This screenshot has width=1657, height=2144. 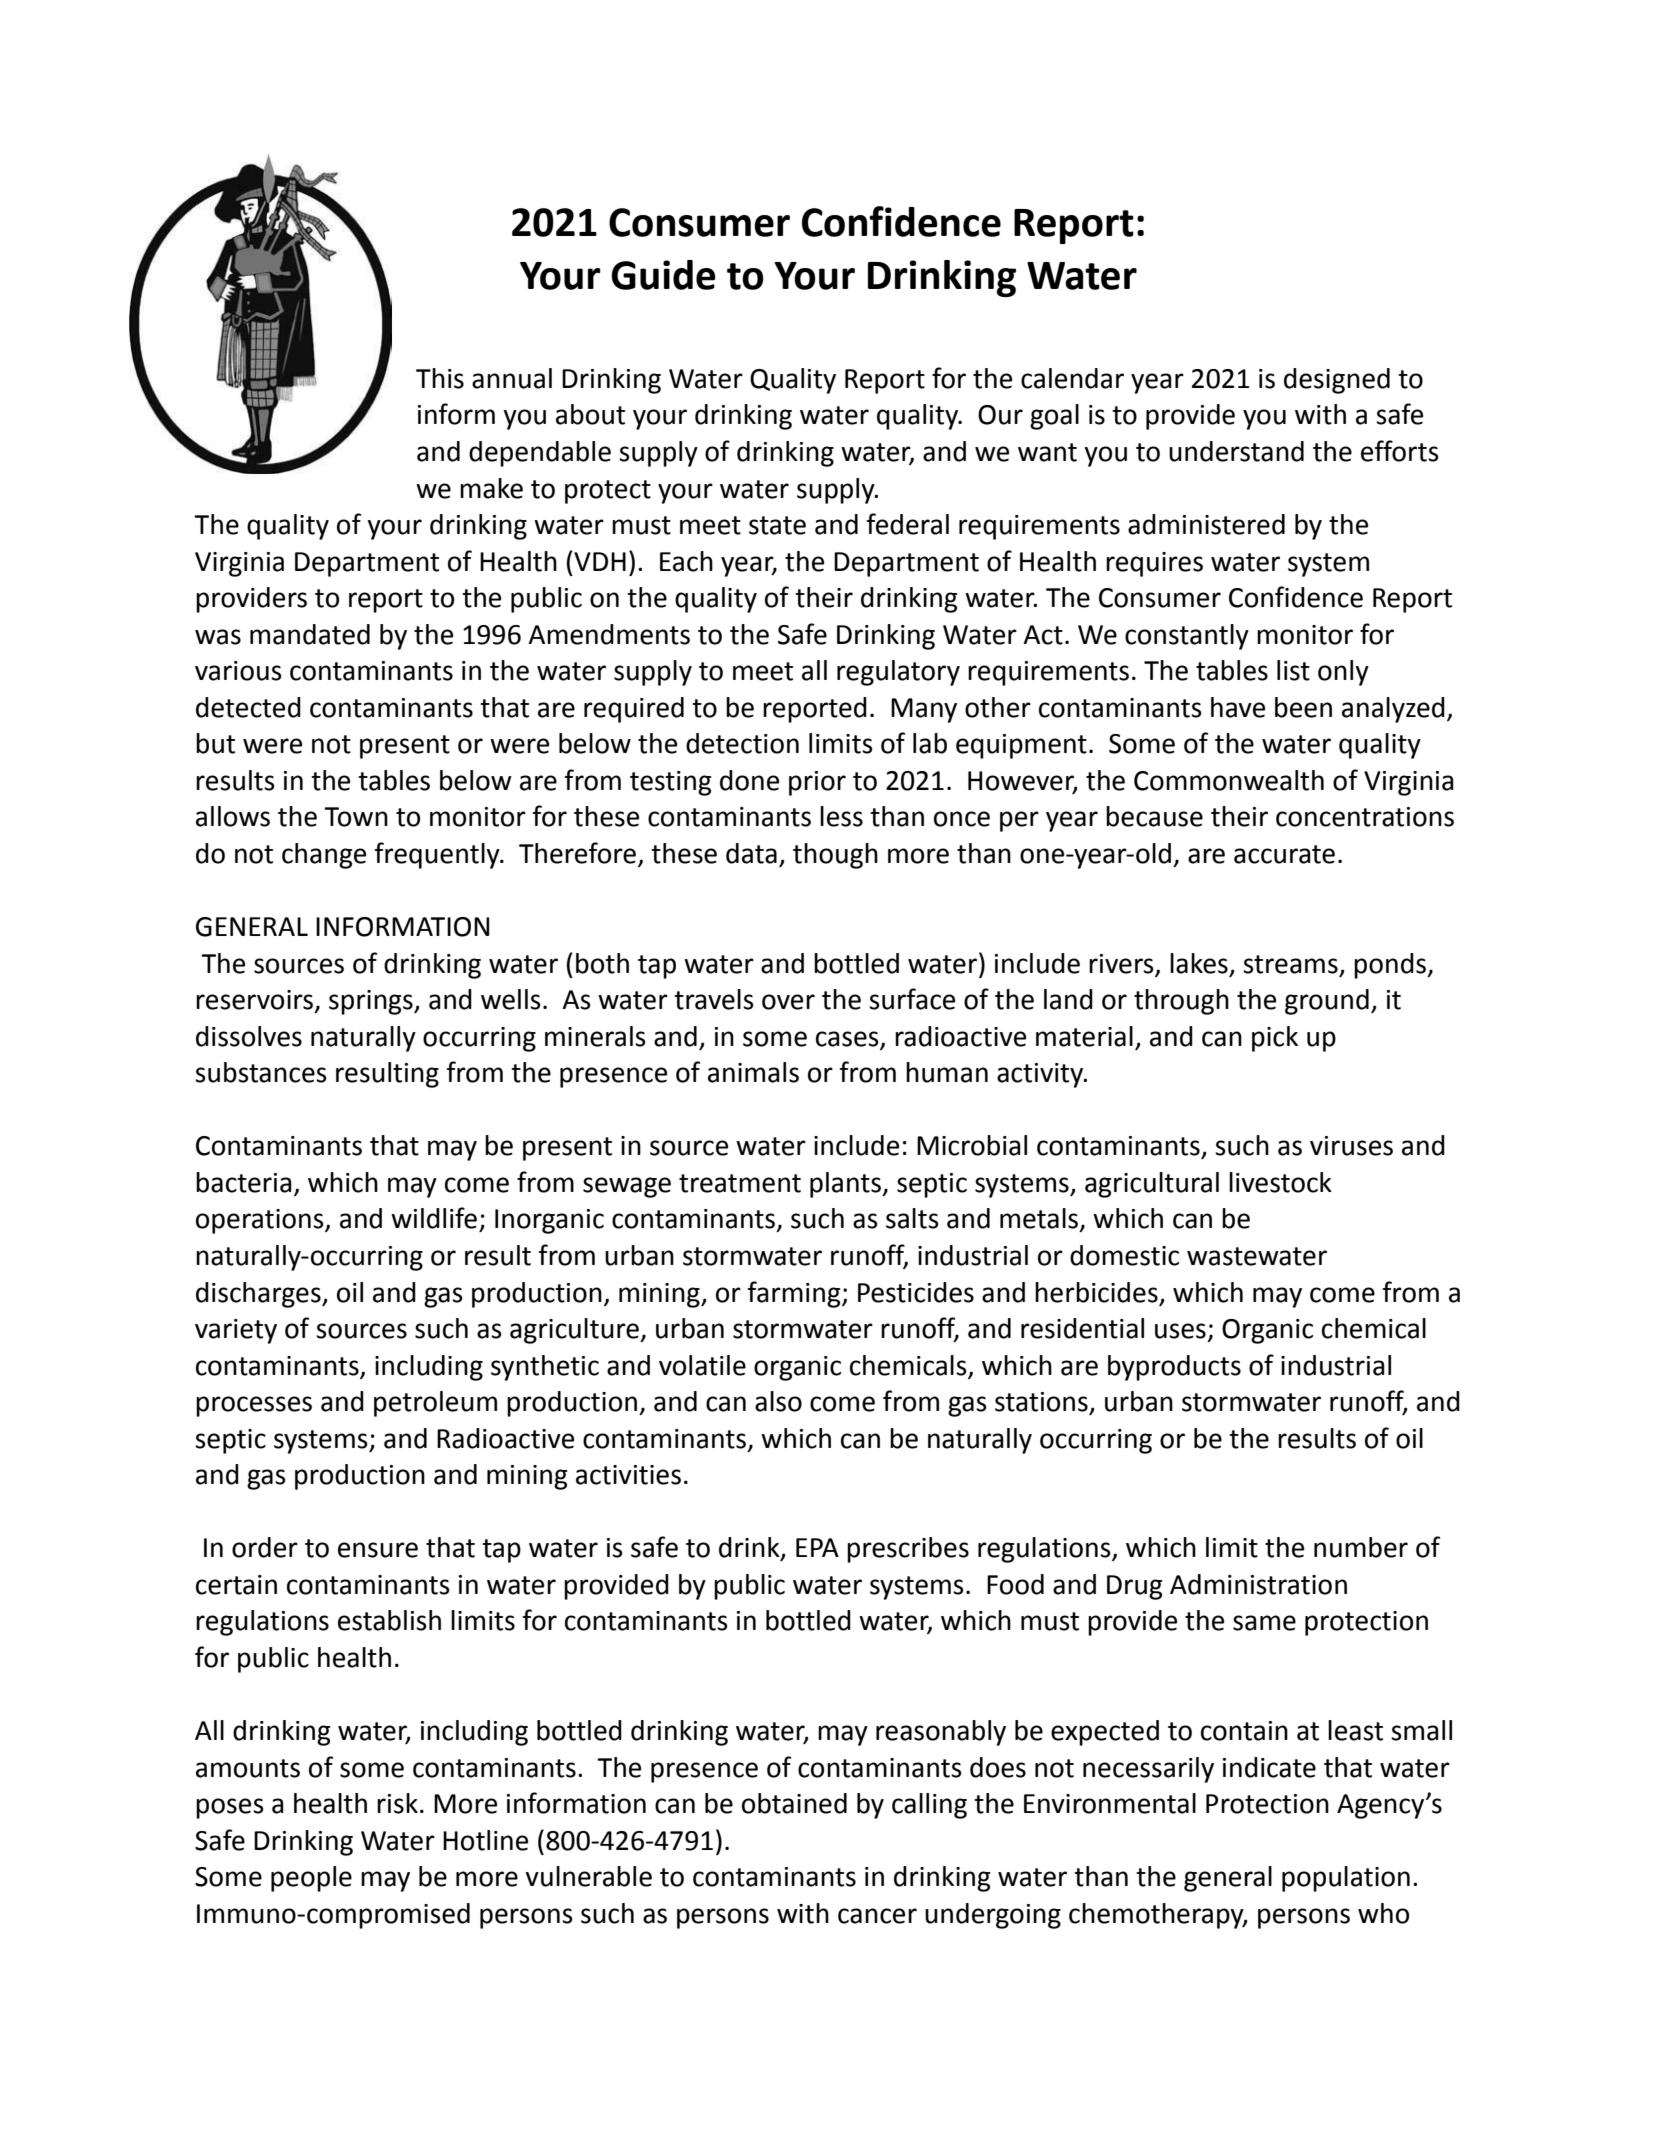 What do you see at coordinates (435, 1404) in the screenshot?
I see `petroleum` at bounding box center [435, 1404].
